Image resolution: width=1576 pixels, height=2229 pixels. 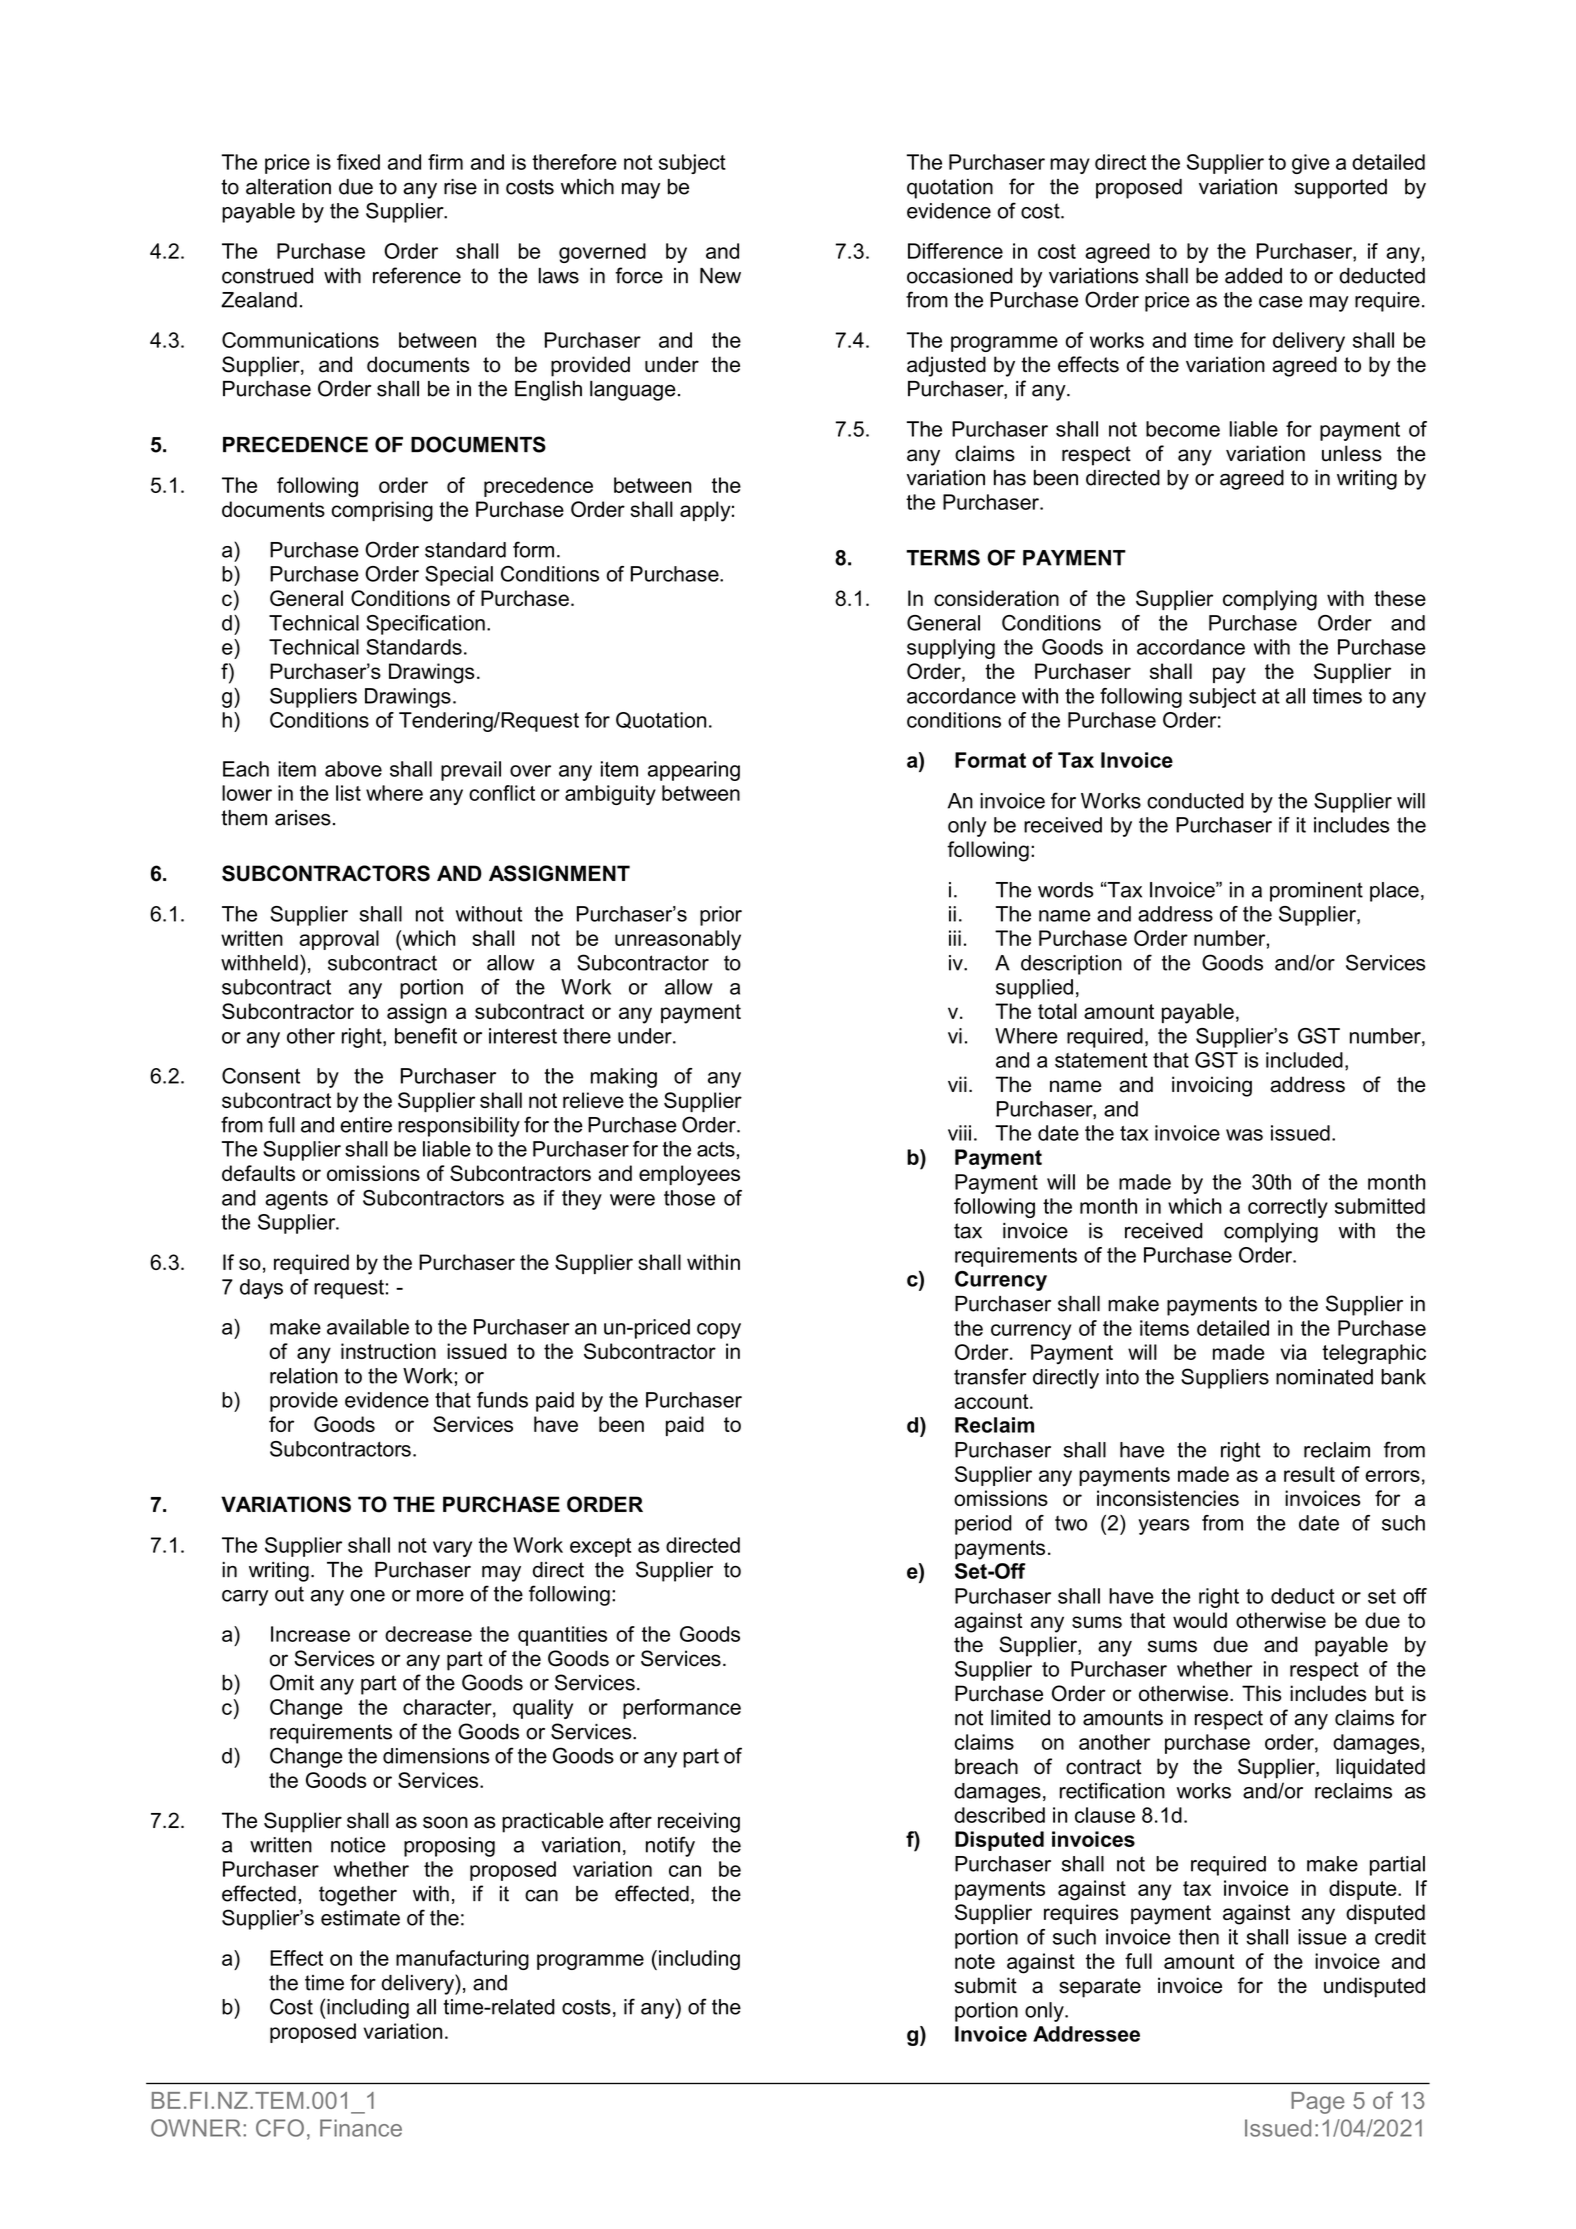 What do you see at coordinates (719, 1331) in the image?
I see `copy` at bounding box center [719, 1331].
